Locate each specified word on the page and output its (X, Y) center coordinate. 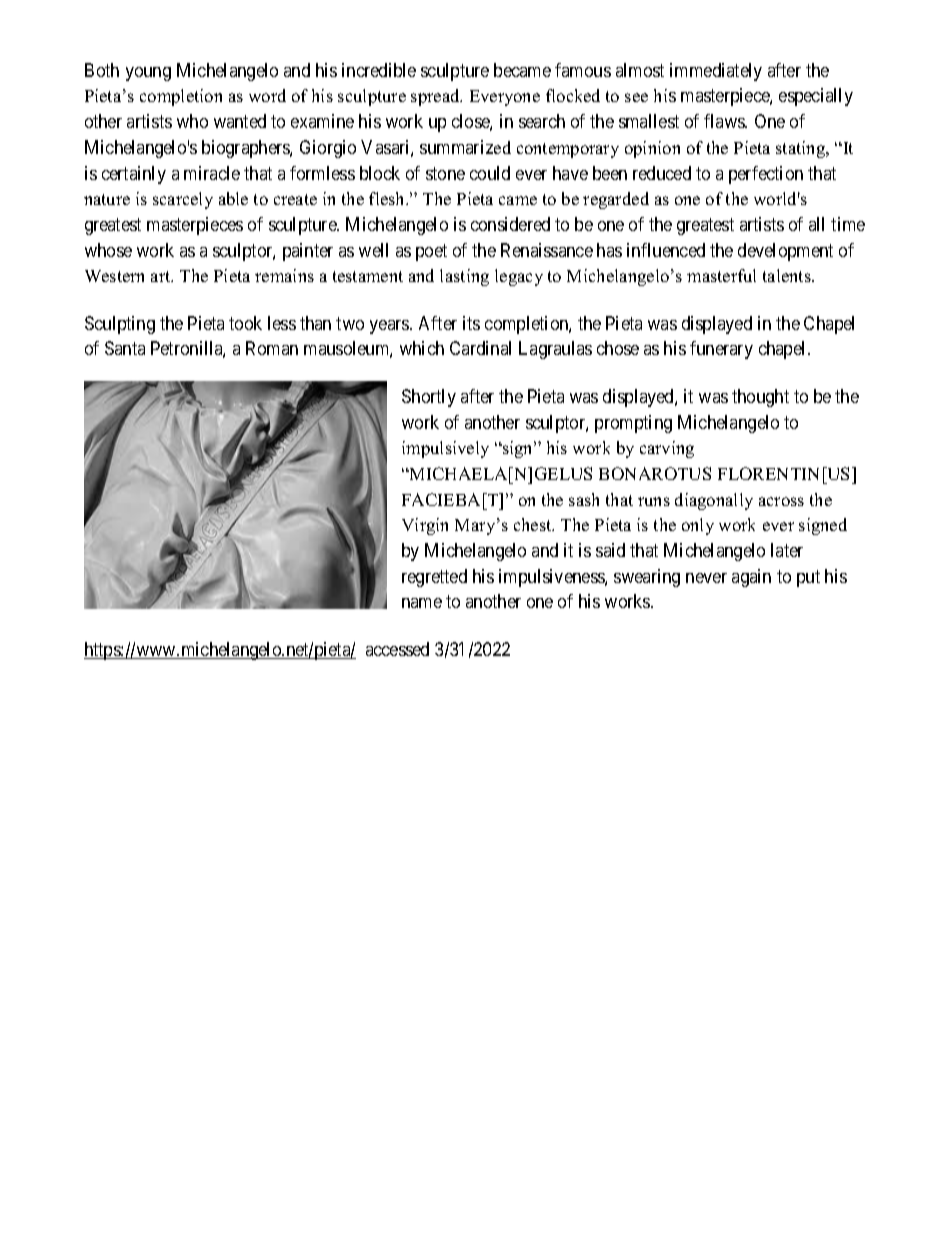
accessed (397, 649)
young (148, 74)
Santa (125, 348)
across (781, 501)
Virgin (425, 526)
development (785, 252)
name (422, 603)
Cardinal (480, 348)
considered (510, 224)
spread (436, 97)
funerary (721, 350)
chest (534, 524)
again (751, 578)
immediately (716, 72)
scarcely (183, 200)
